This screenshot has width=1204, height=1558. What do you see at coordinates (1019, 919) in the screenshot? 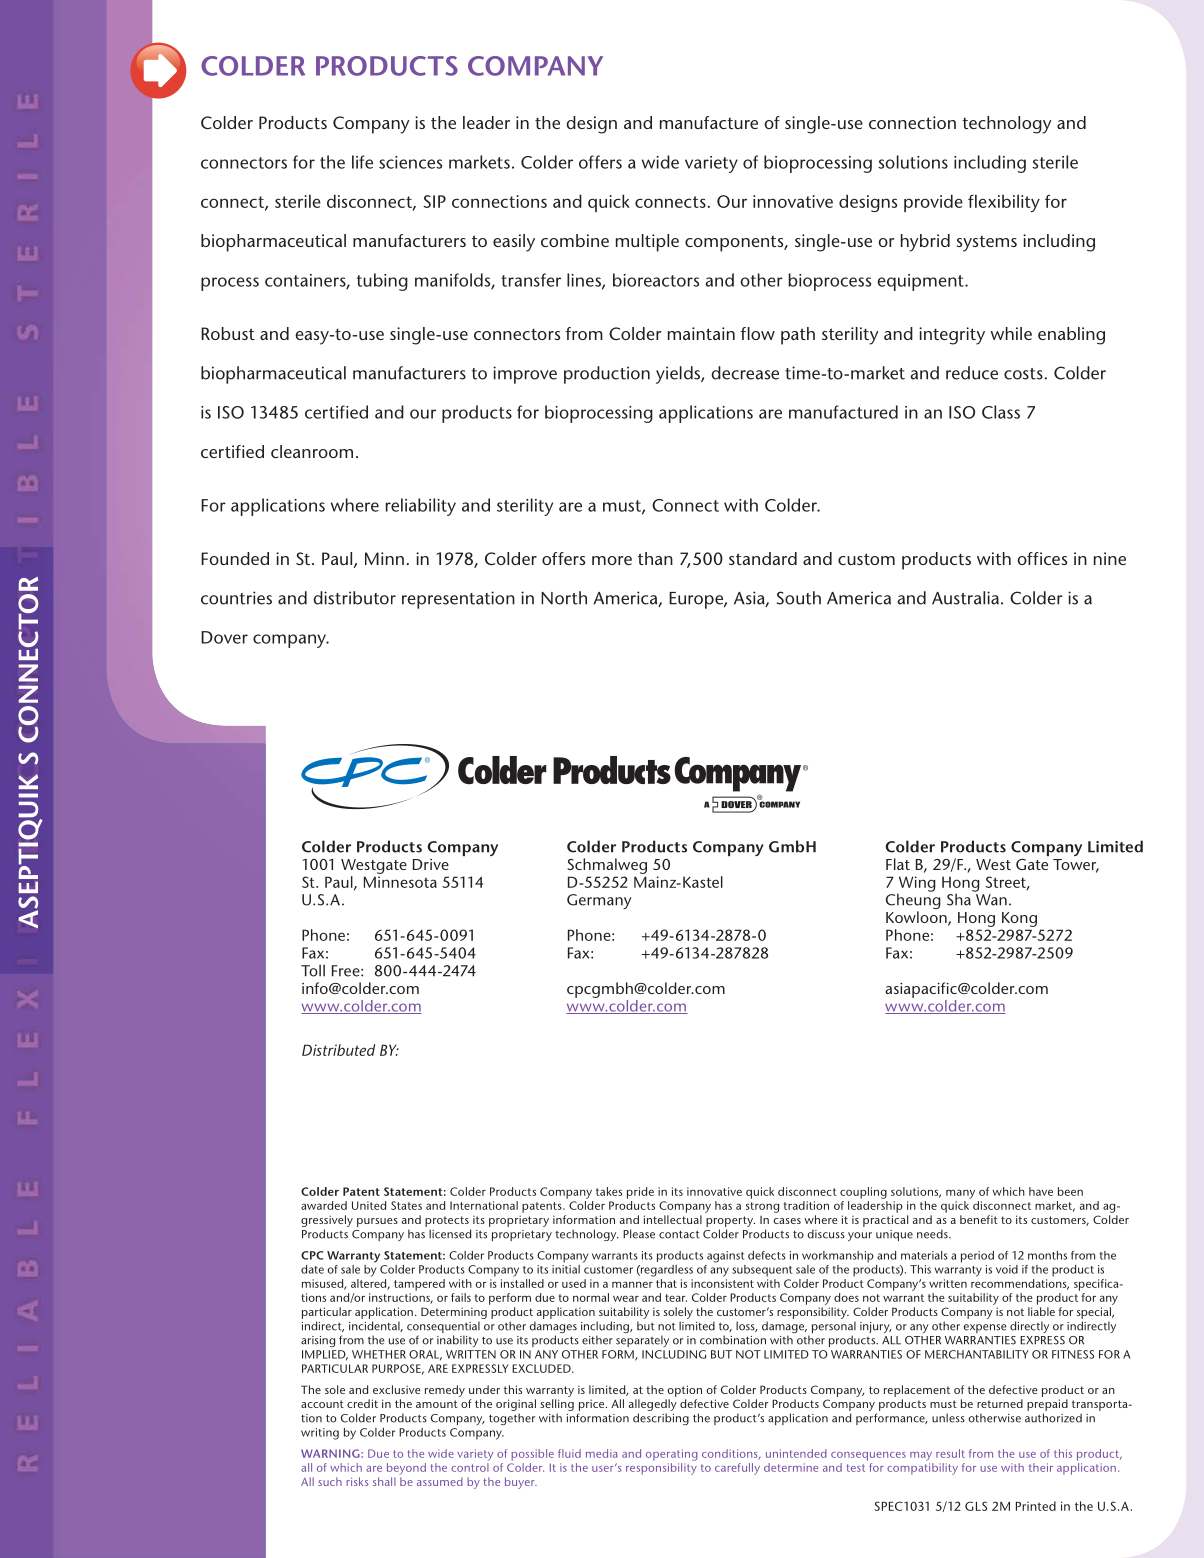
I see `Kong` at bounding box center [1019, 919].
